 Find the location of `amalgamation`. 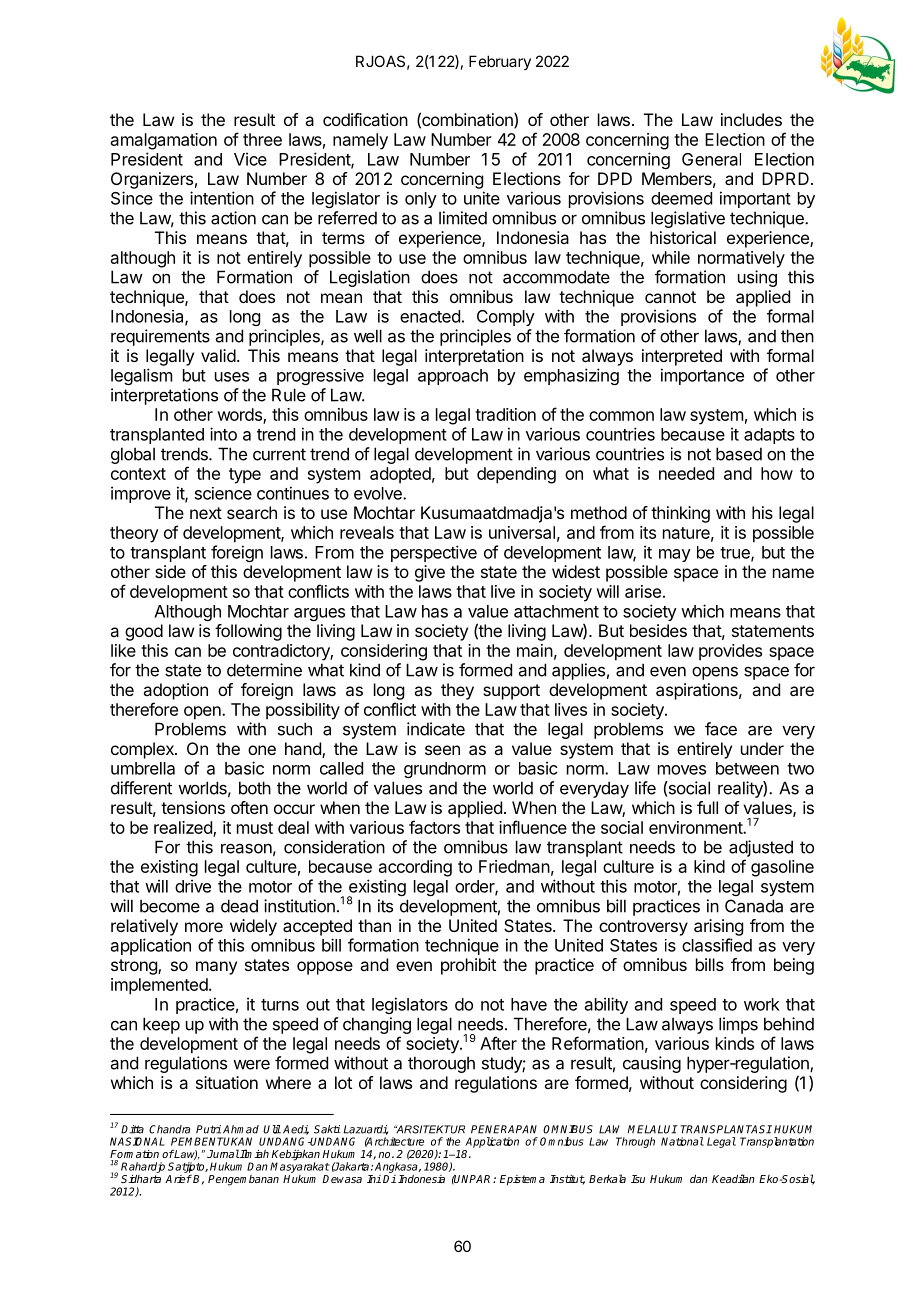

amalgamation is located at coordinates (164, 141).
